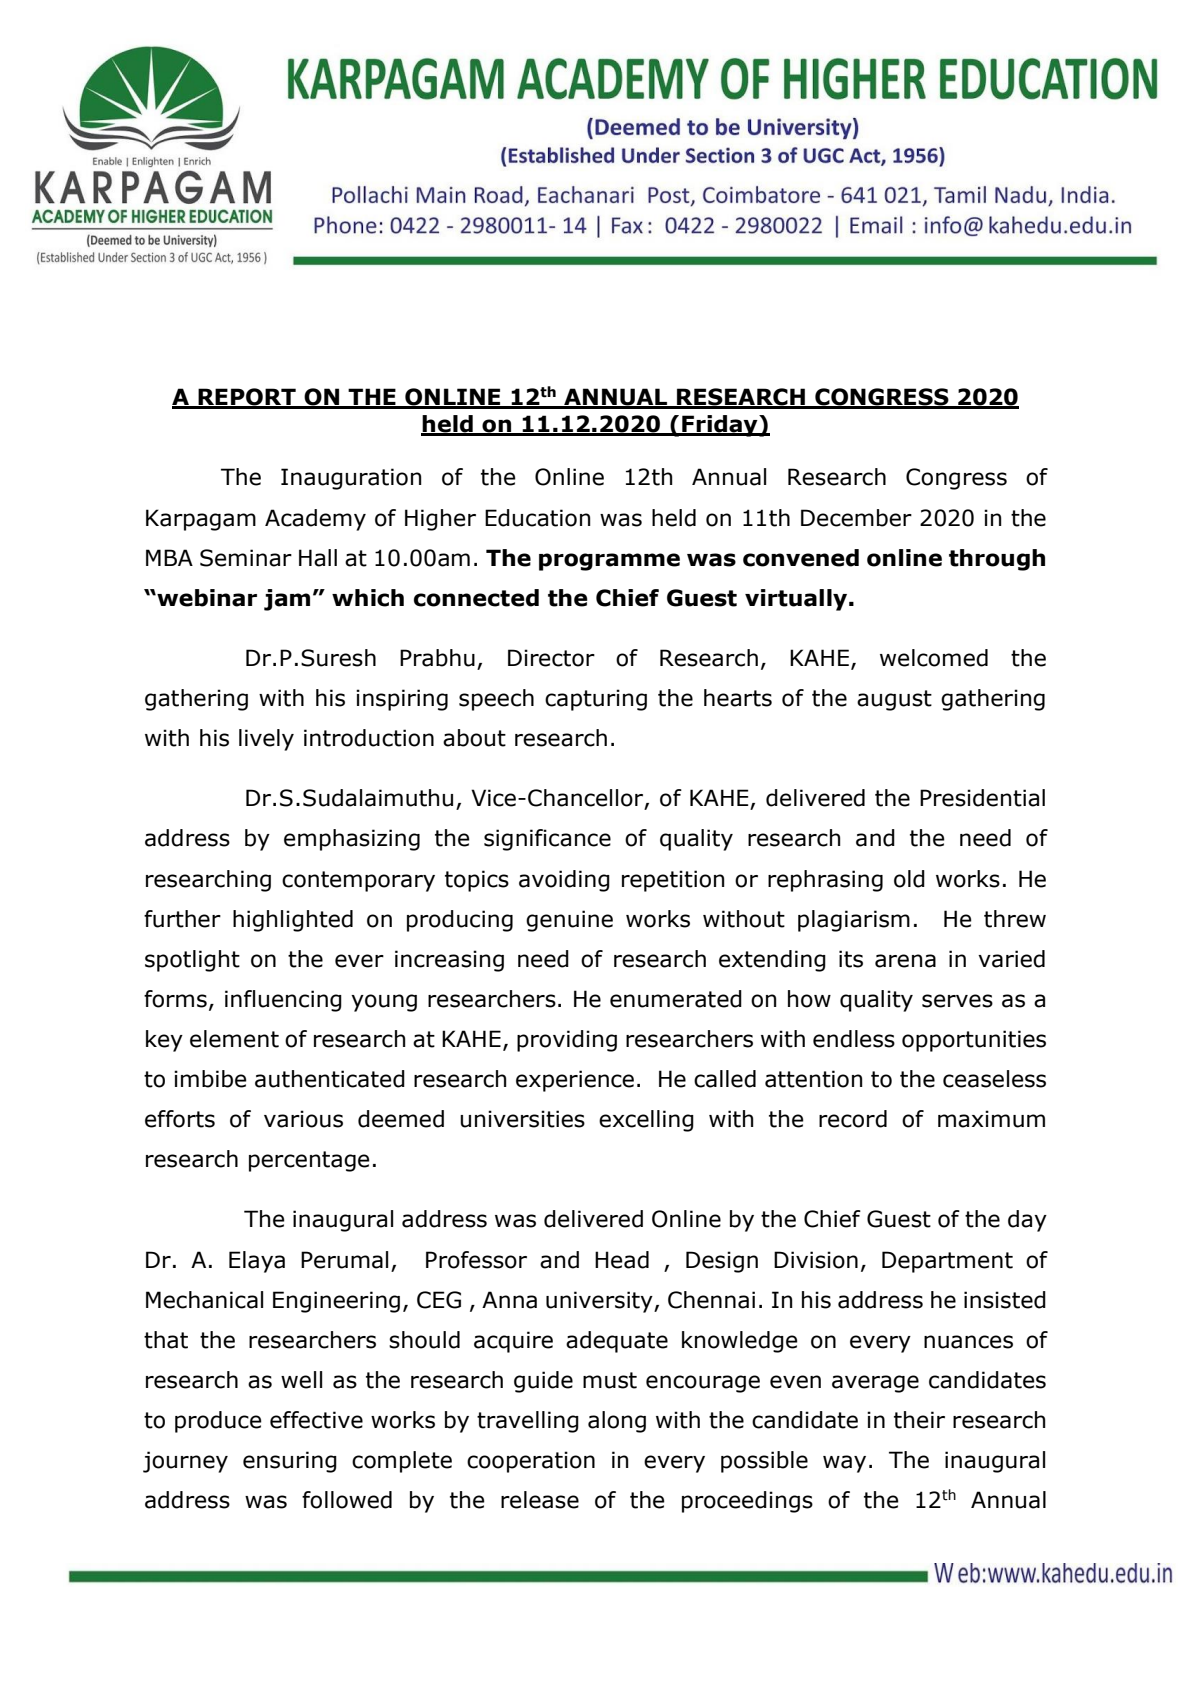 This image has height=1684, width=1191. Describe the element at coordinates (856, 518) in the image. I see `December` at that location.
